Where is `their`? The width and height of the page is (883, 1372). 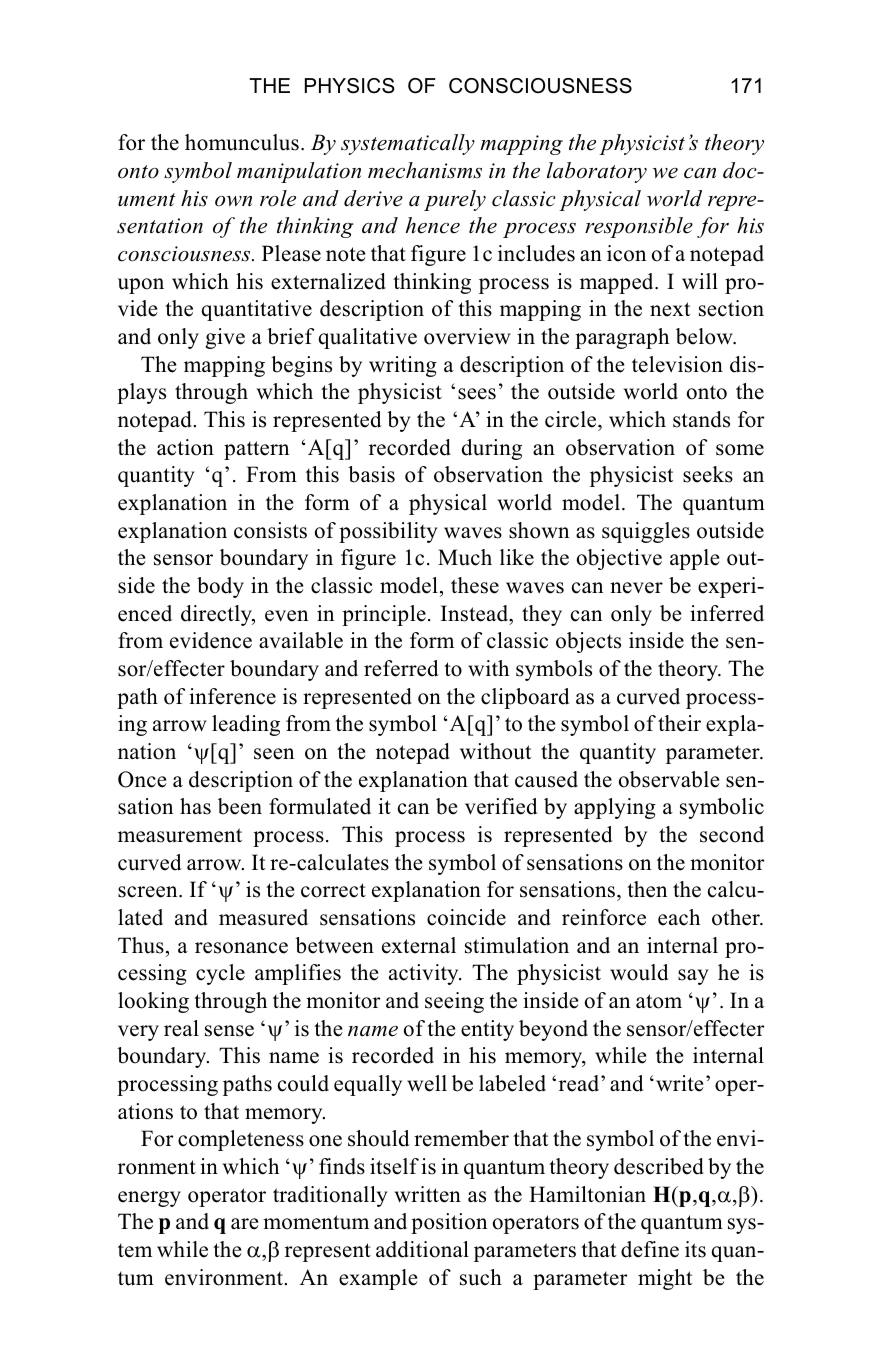 their is located at coordinates (679, 723).
